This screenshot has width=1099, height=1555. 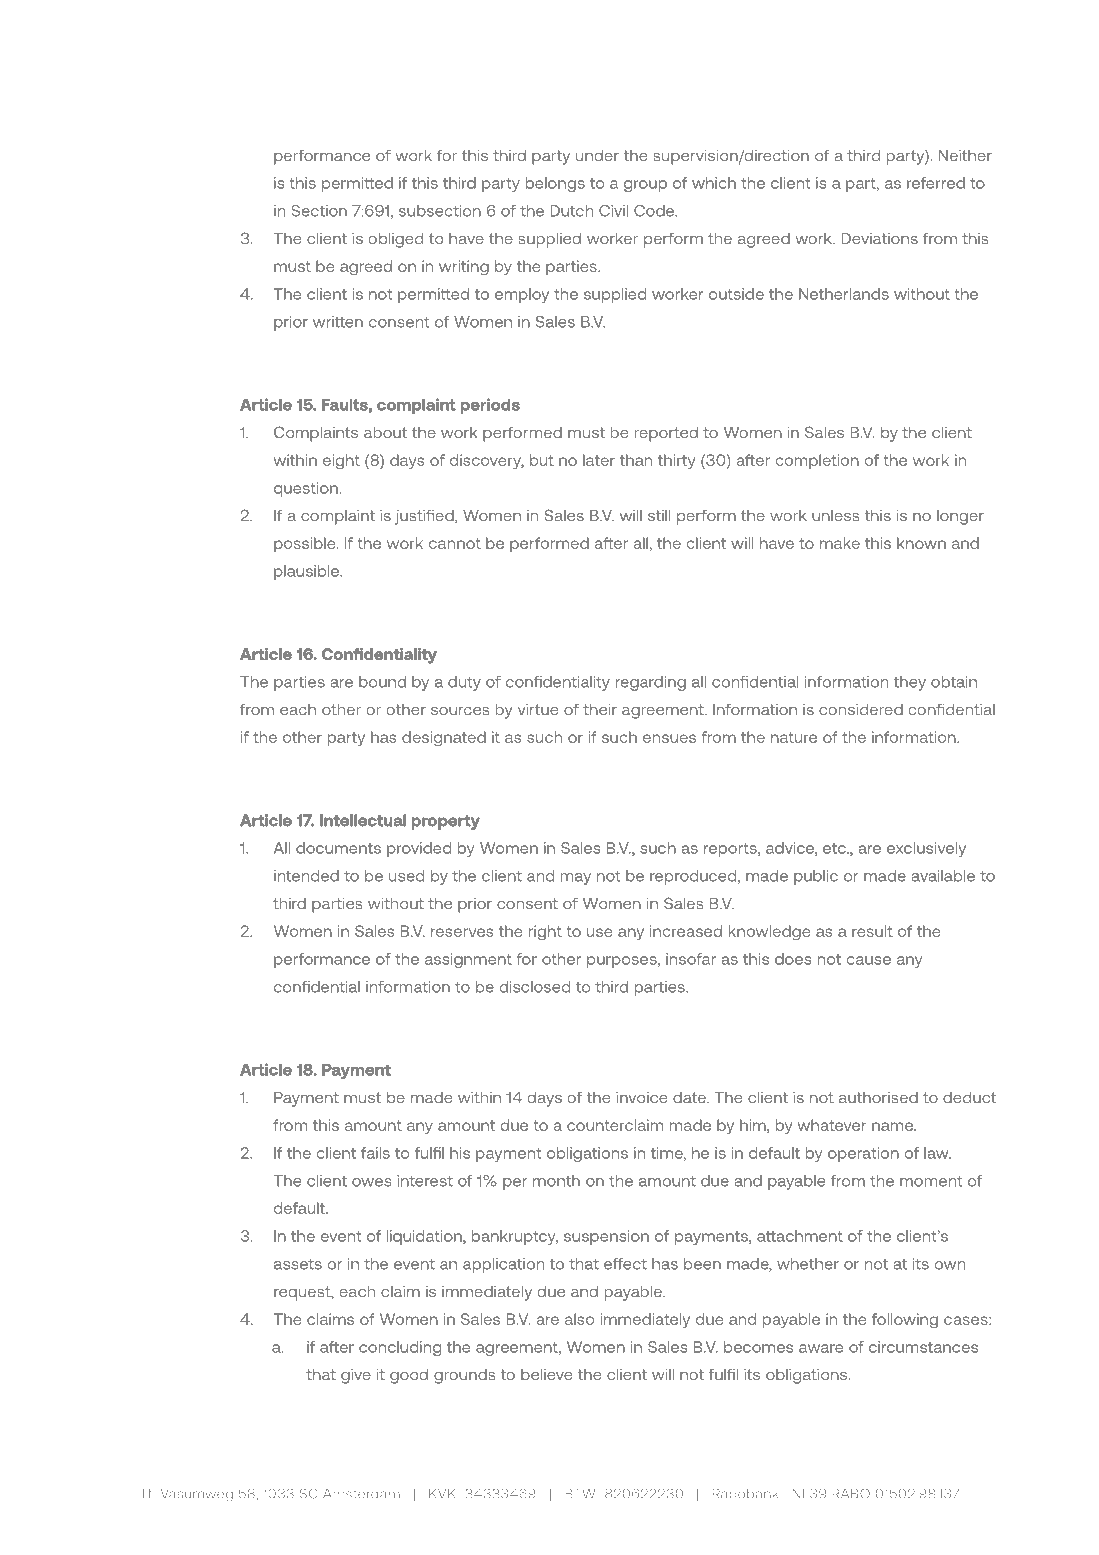 What do you see at coordinates (580, 1494) in the screenshot?
I see `BTW` at bounding box center [580, 1494].
